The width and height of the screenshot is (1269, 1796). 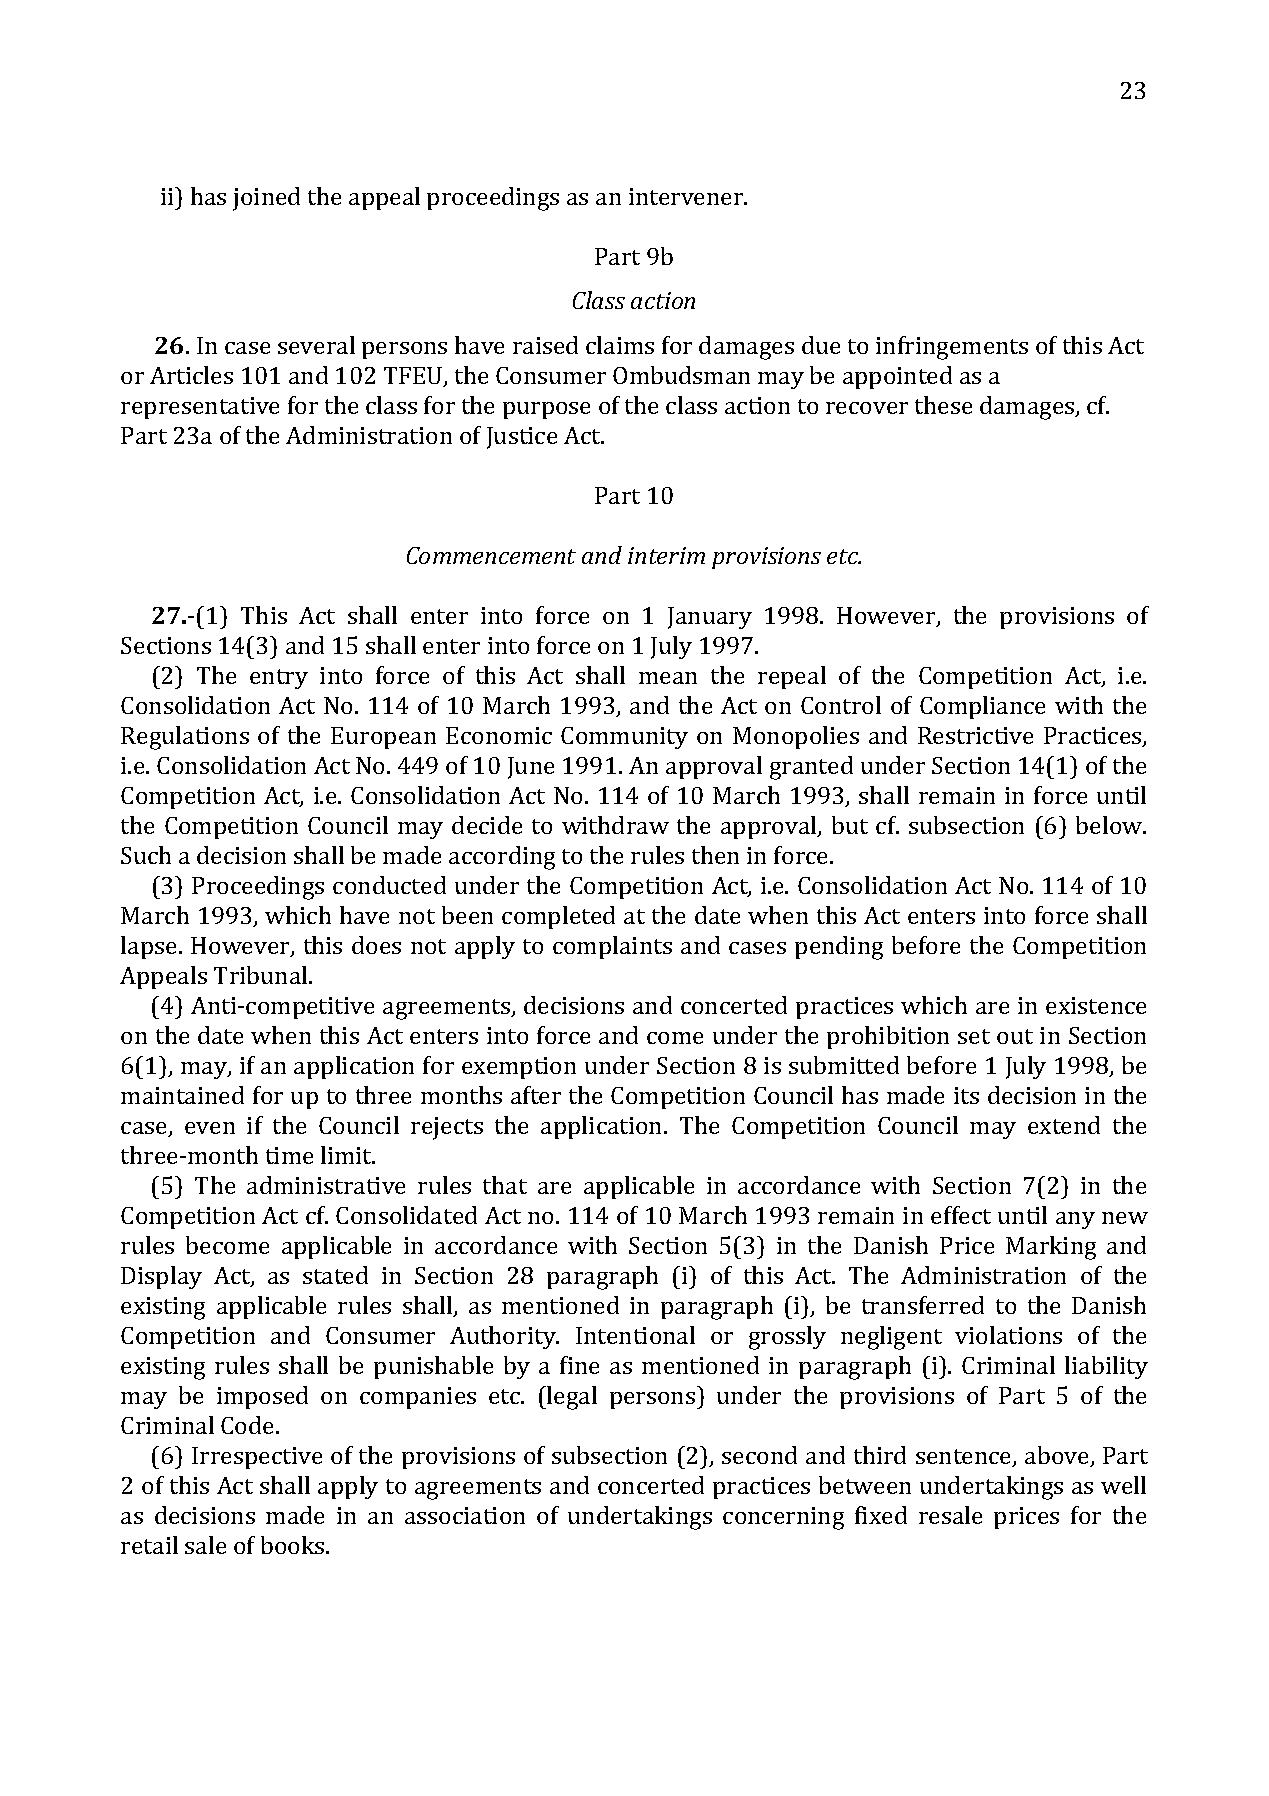 I want to click on then, so click(x=715, y=855).
